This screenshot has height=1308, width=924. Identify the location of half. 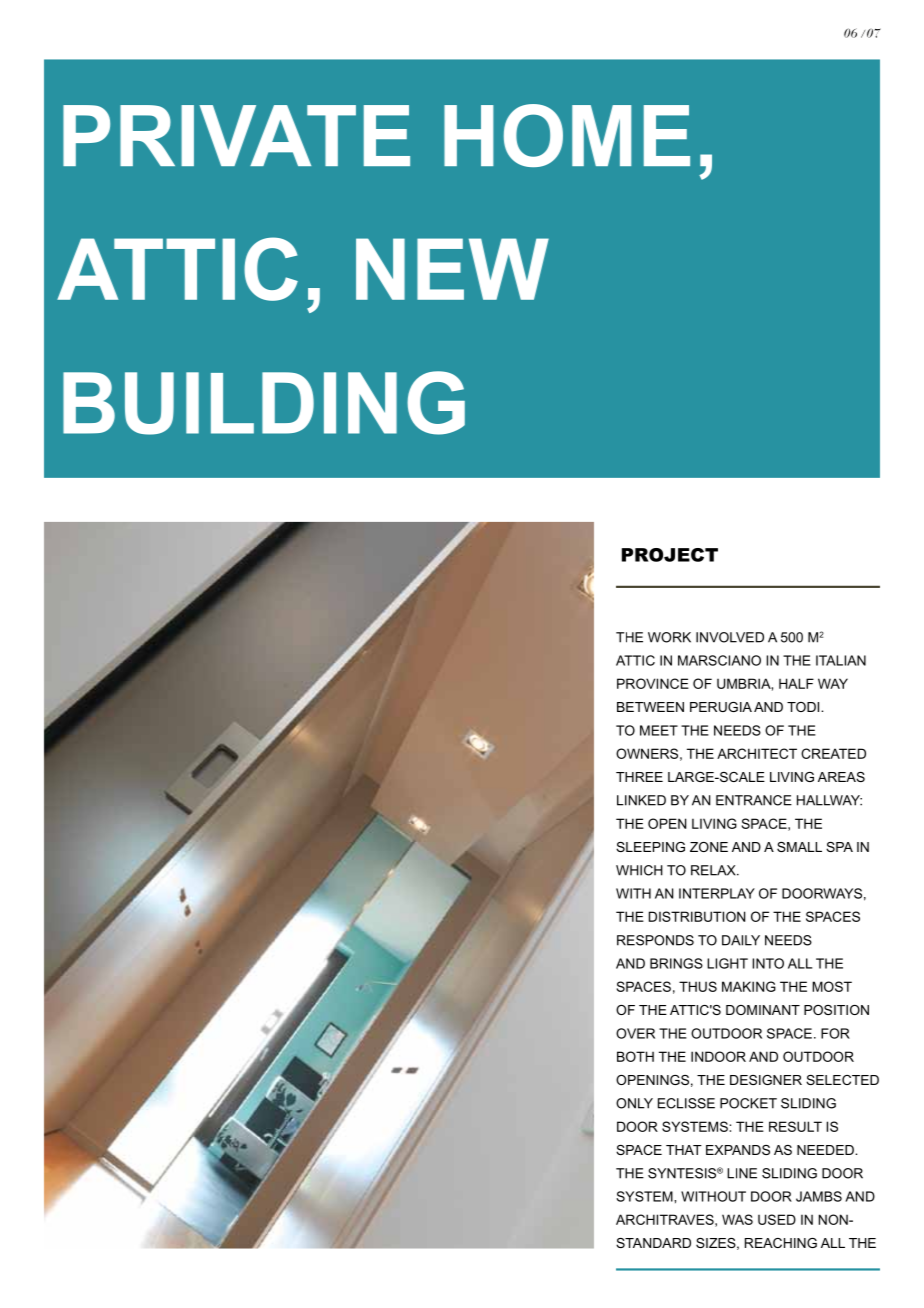
(796, 683).
